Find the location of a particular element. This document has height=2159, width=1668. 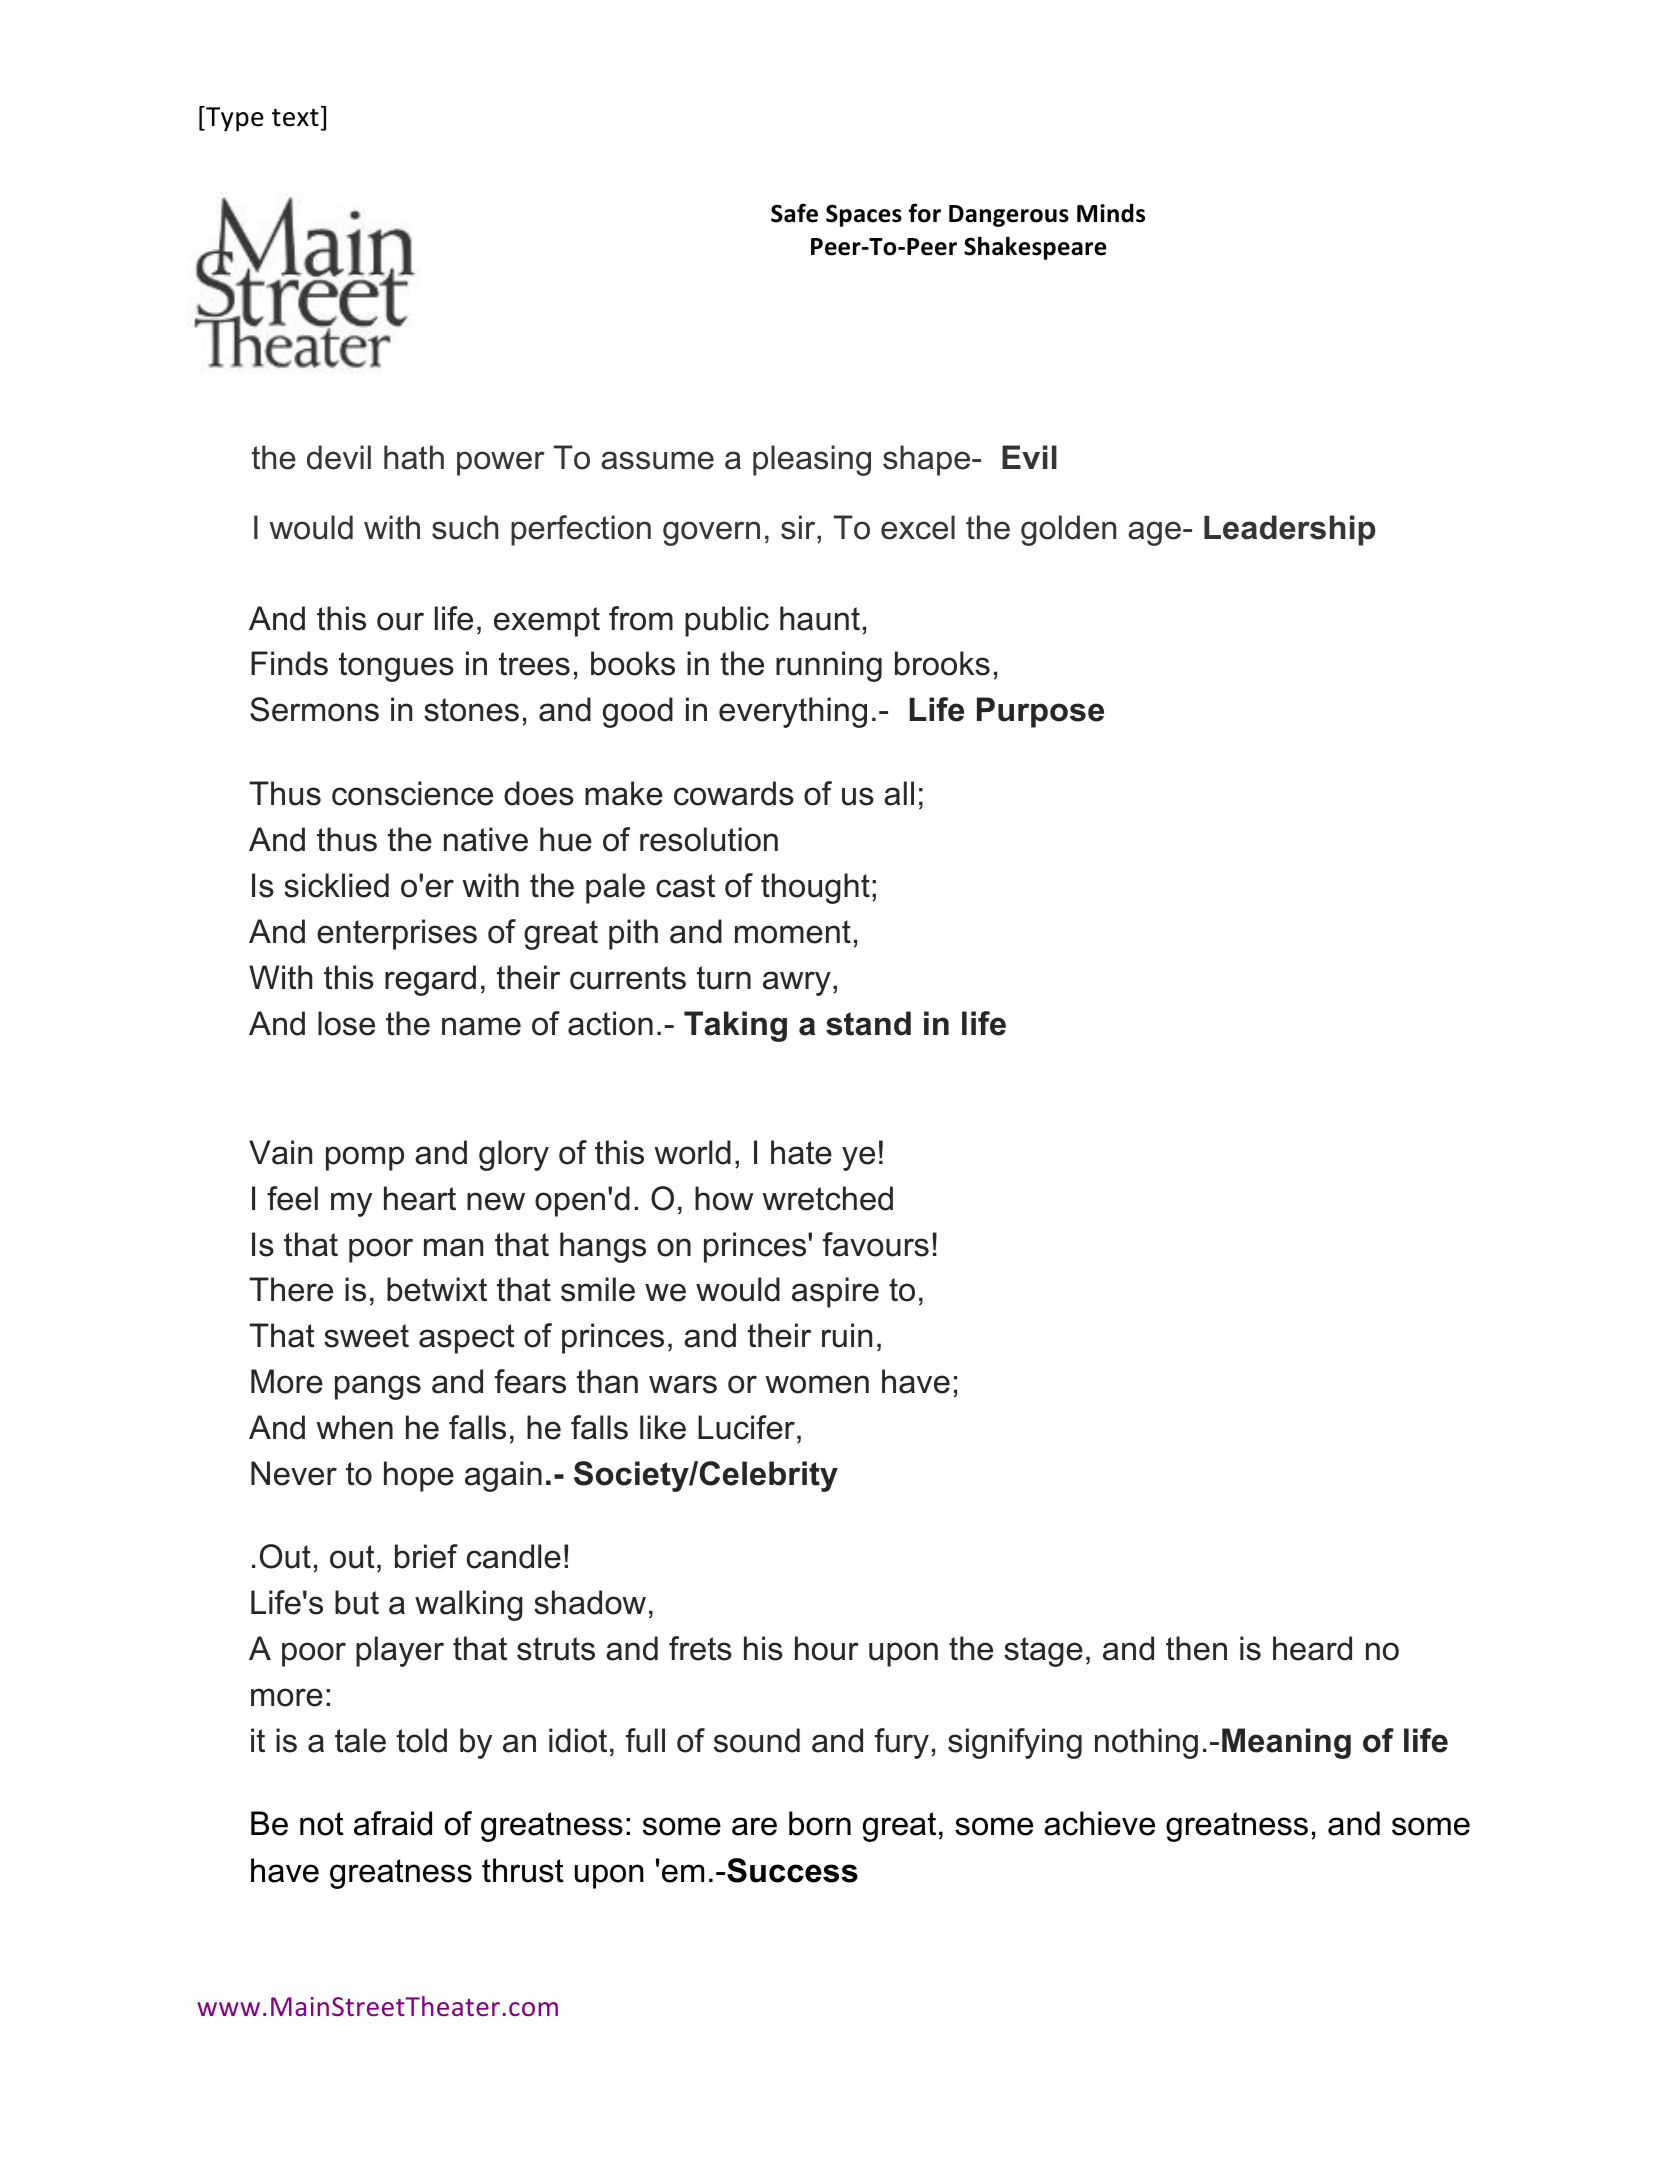

favours is located at coordinates (876, 1244).
